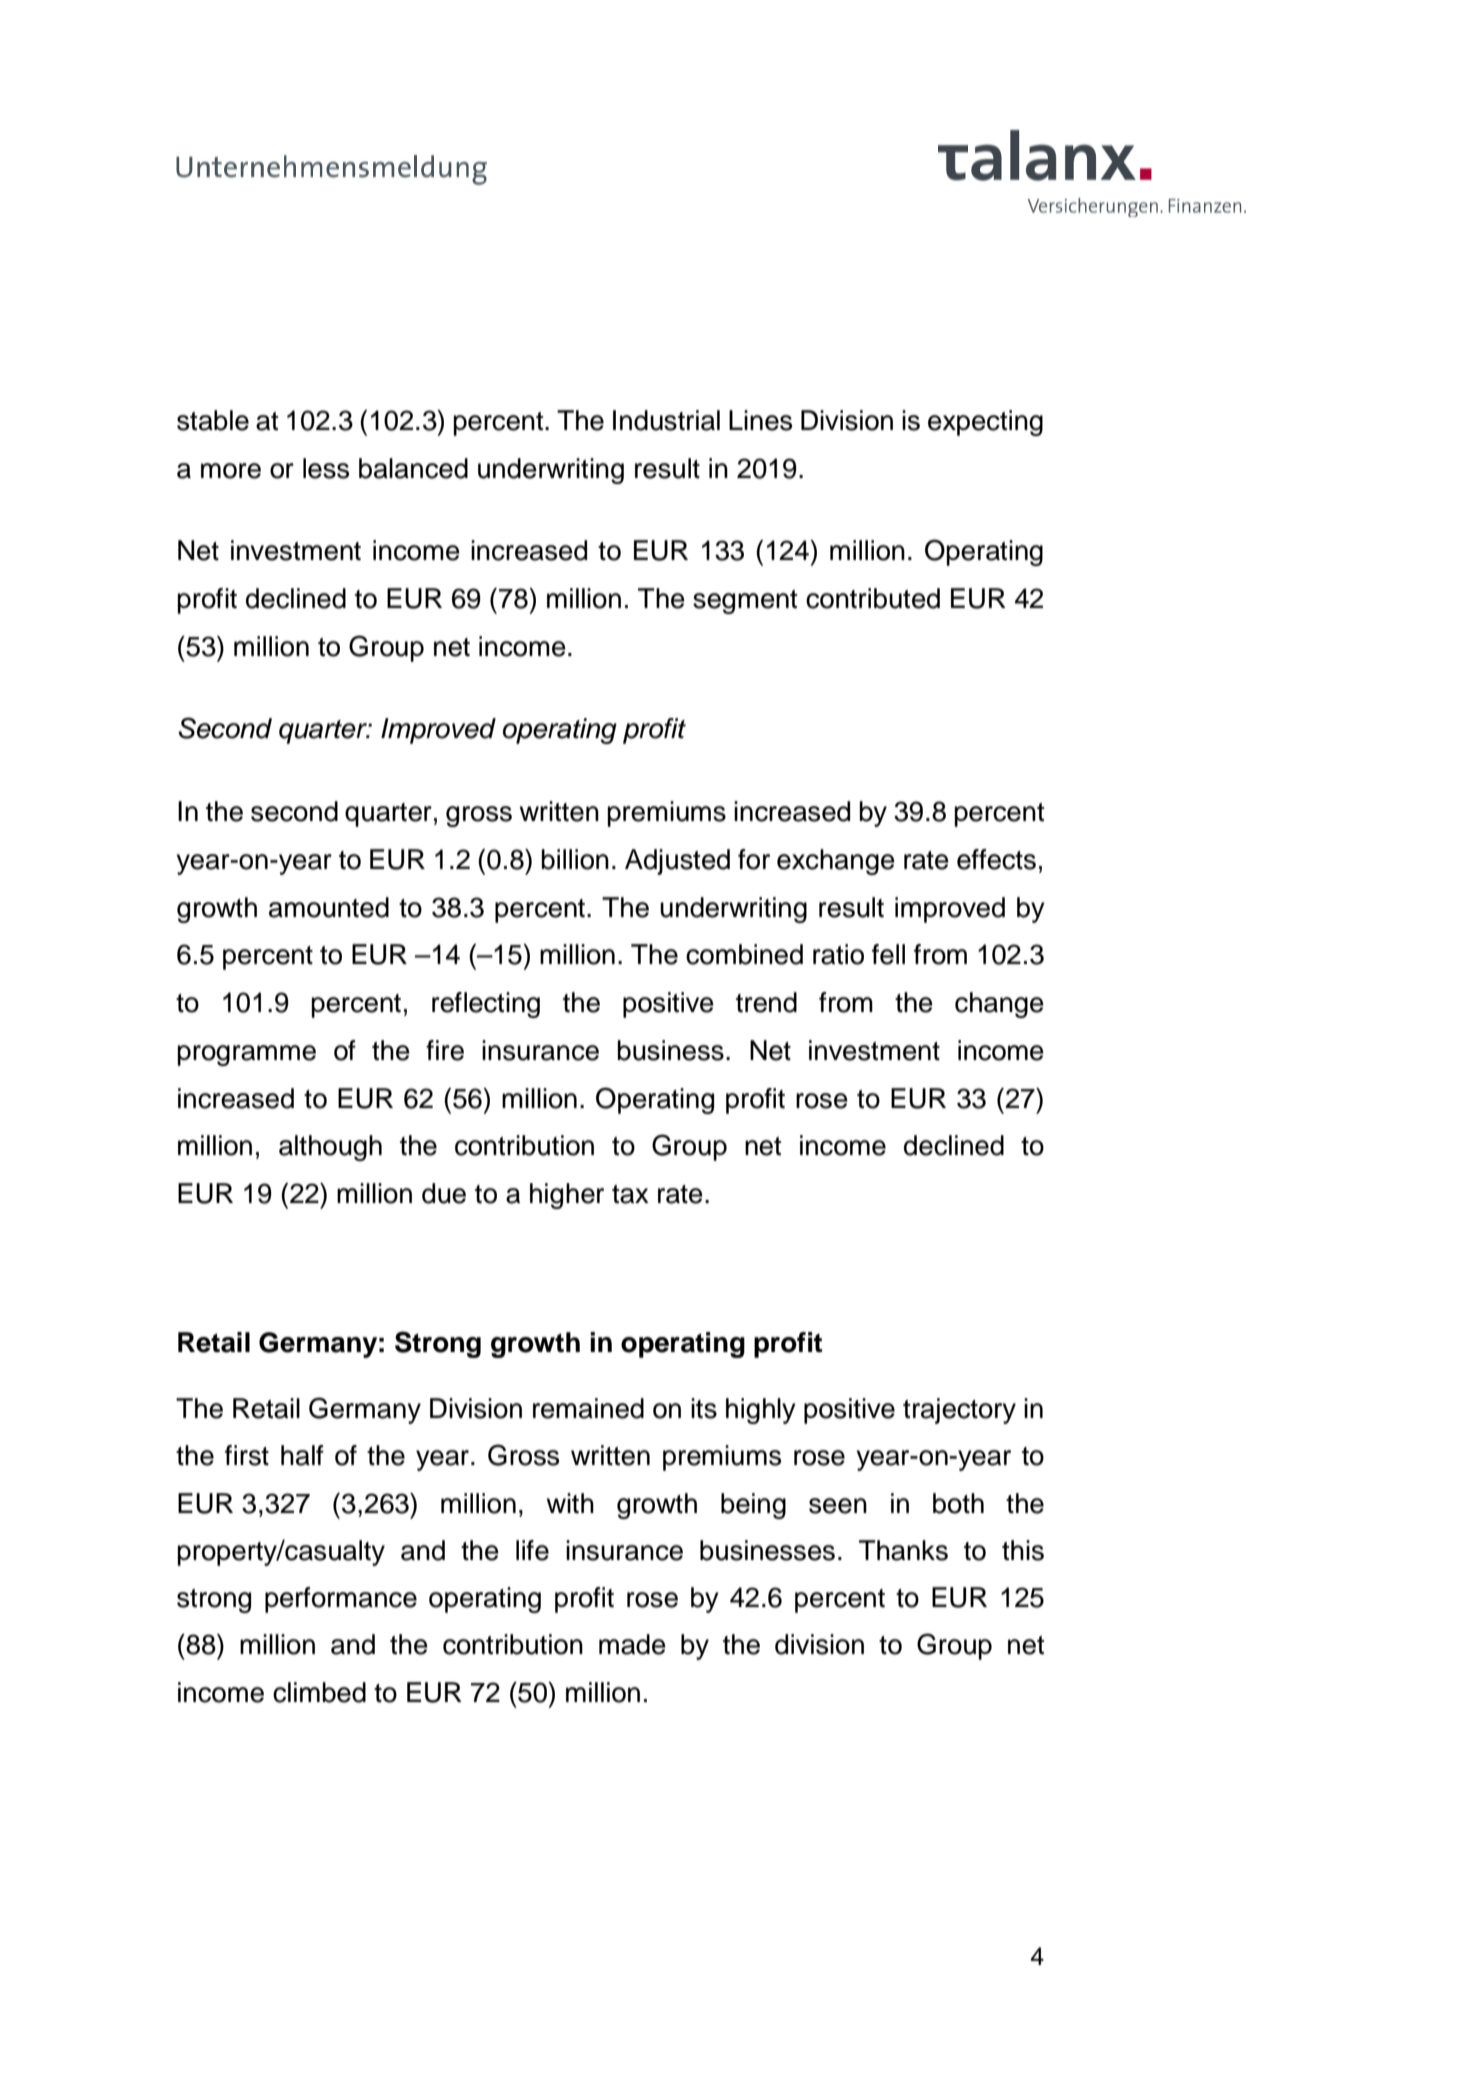 Image resolution: width=1481 pixels, height=2095 pixels. I want to click on less, so click(326, 468).
